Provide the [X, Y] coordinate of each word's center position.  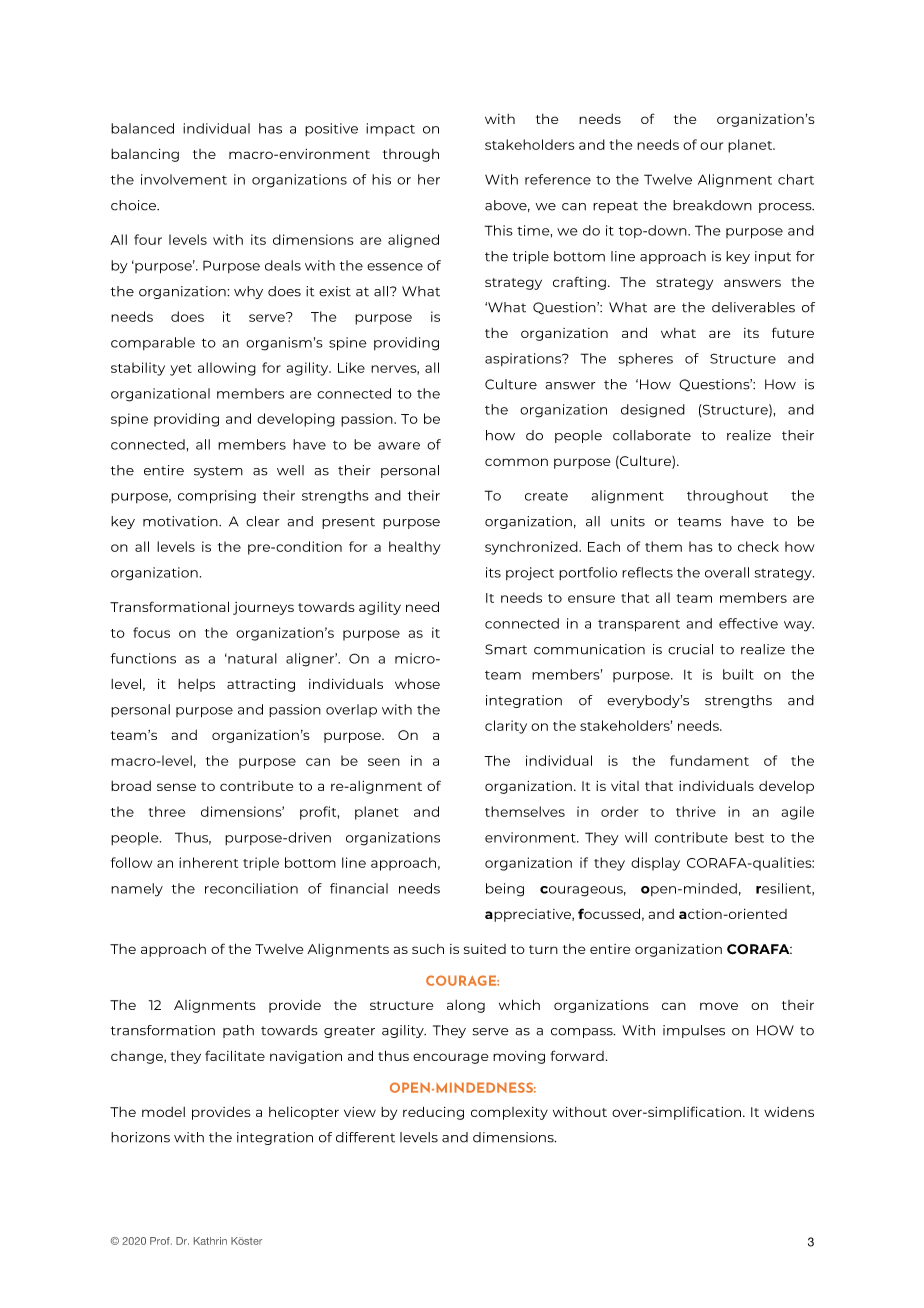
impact [390, 129]
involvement [184, 179]
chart [796, 179]
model [163, 1112]
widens [789, 1112]
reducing [433, 1113]
